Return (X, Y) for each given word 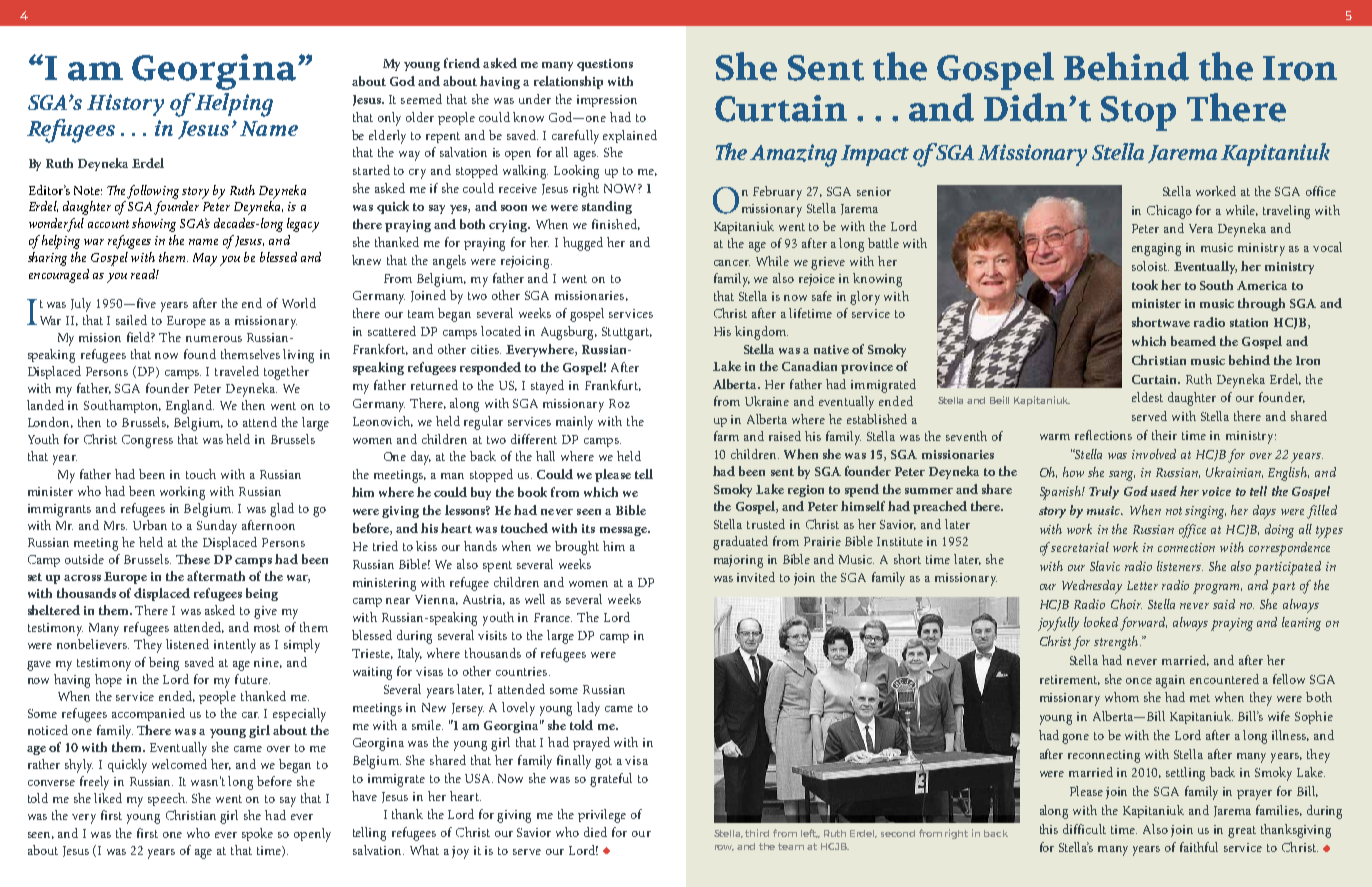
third (757, 833)
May (205, 259)
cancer (732, 263)
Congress (147, 441)
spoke (257, 834)
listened (187, 644)
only (389, 119)
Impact (875, 155)
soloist (1150, 266)
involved (1154, 454)
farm (726, 436)
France (553, 617)
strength (1117, 643)
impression (607, 101)
